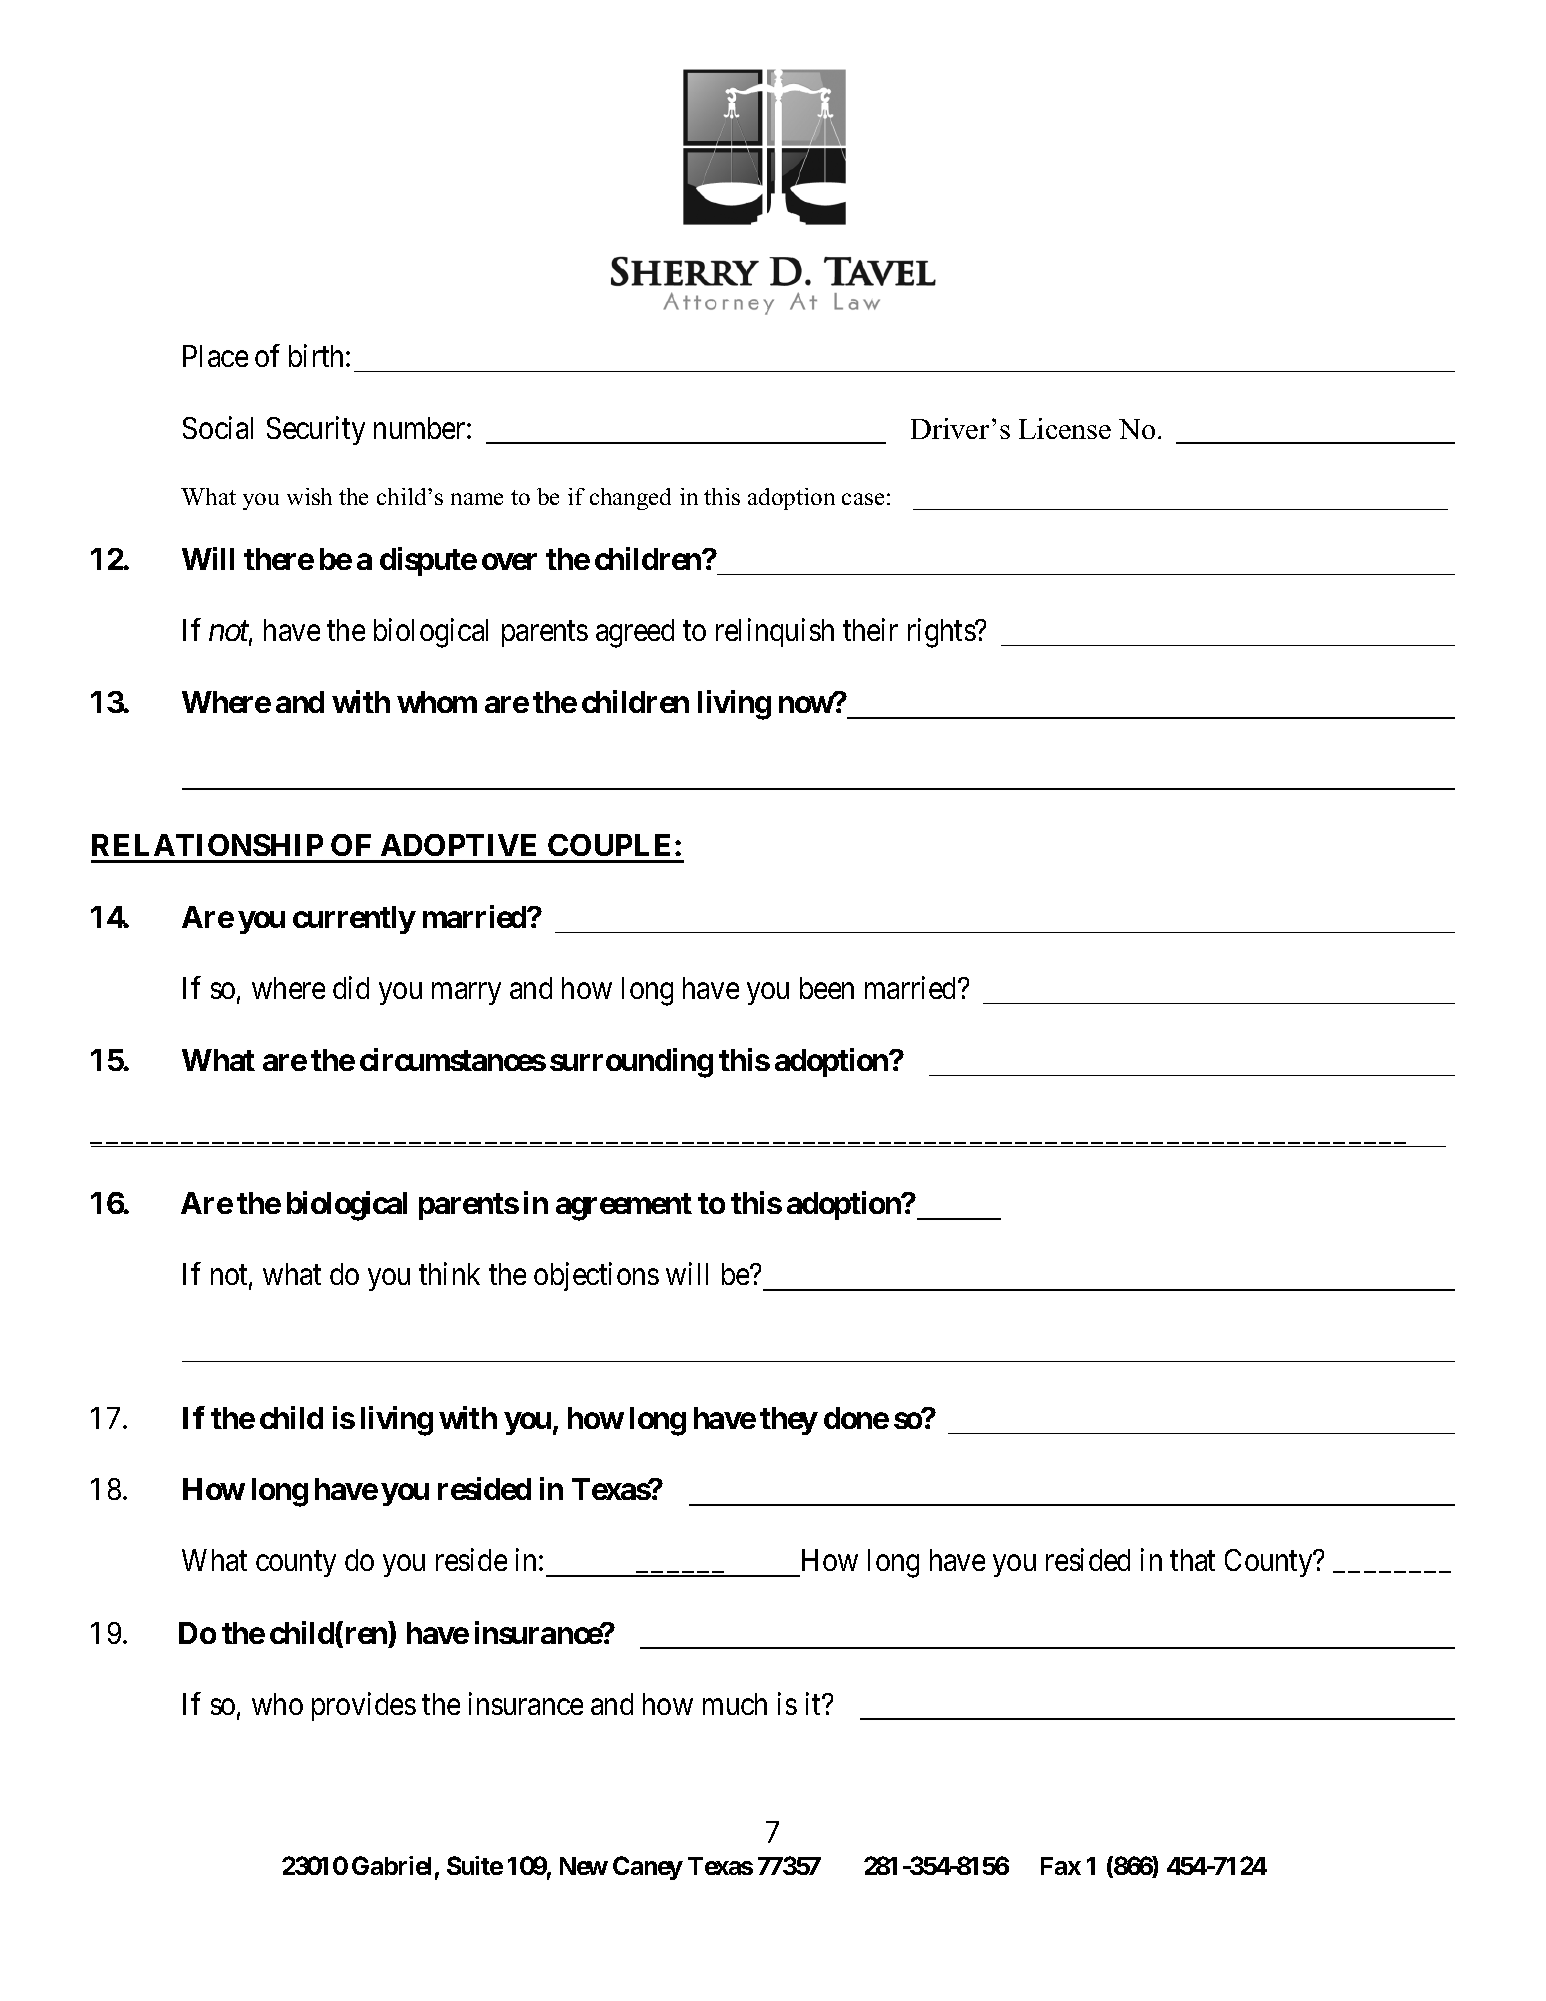  What do you see at coordinates (364, 1706) in the screenshot?
I see `provides` at bounding box center [364, 1706].
